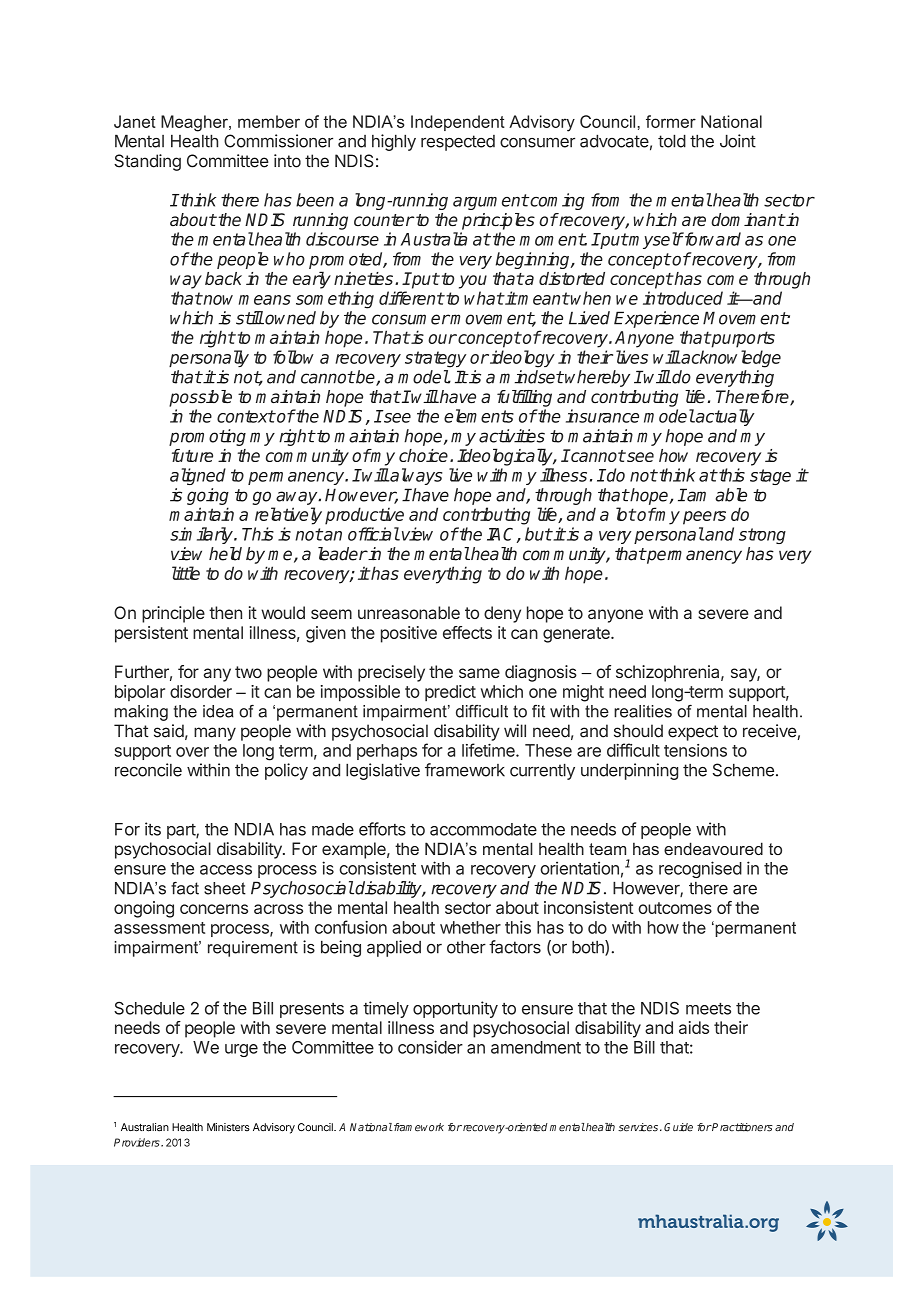 Image resolution: width=924 pixels, height=1308 pixels. Describe the element at coordinates (467, 632) in the page. I see `effects` at that location.
